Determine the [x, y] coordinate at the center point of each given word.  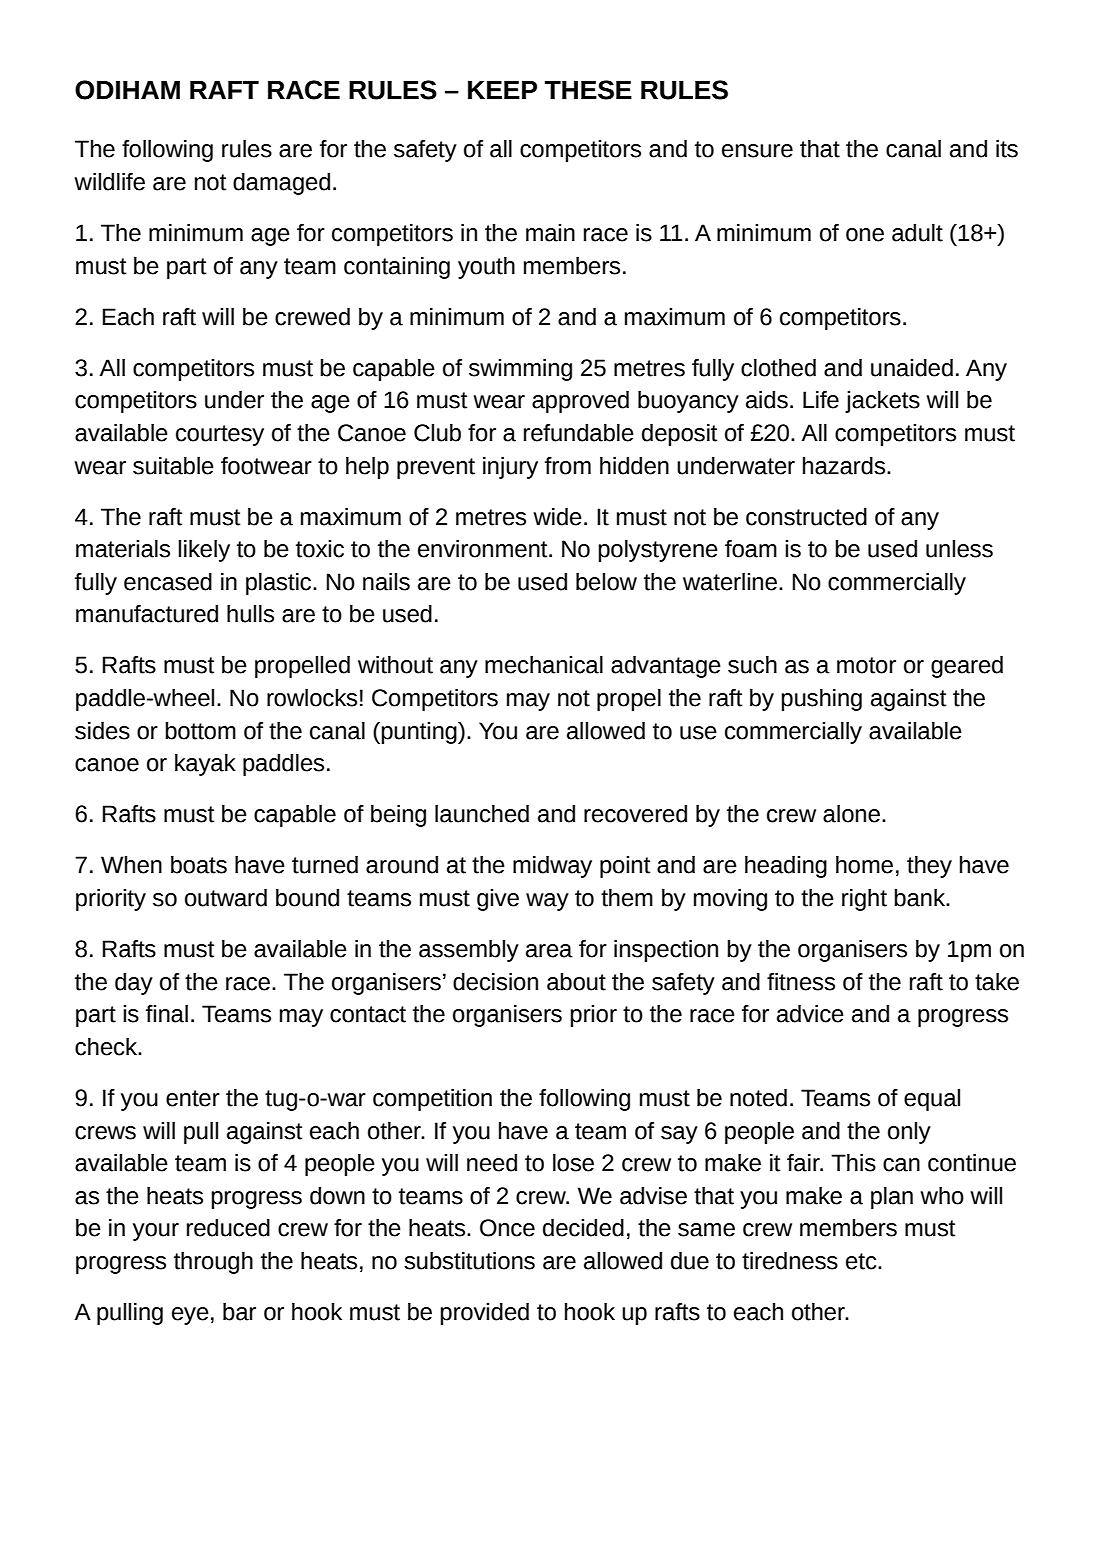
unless [959, 549]
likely [204, 551]
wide [557, 517]
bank [920, 898]
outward [226, 898]
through [213, 1263]
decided [583, 1228]
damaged [281, 184]
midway [552, 867]
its [1007, 149]
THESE [588, 90]
